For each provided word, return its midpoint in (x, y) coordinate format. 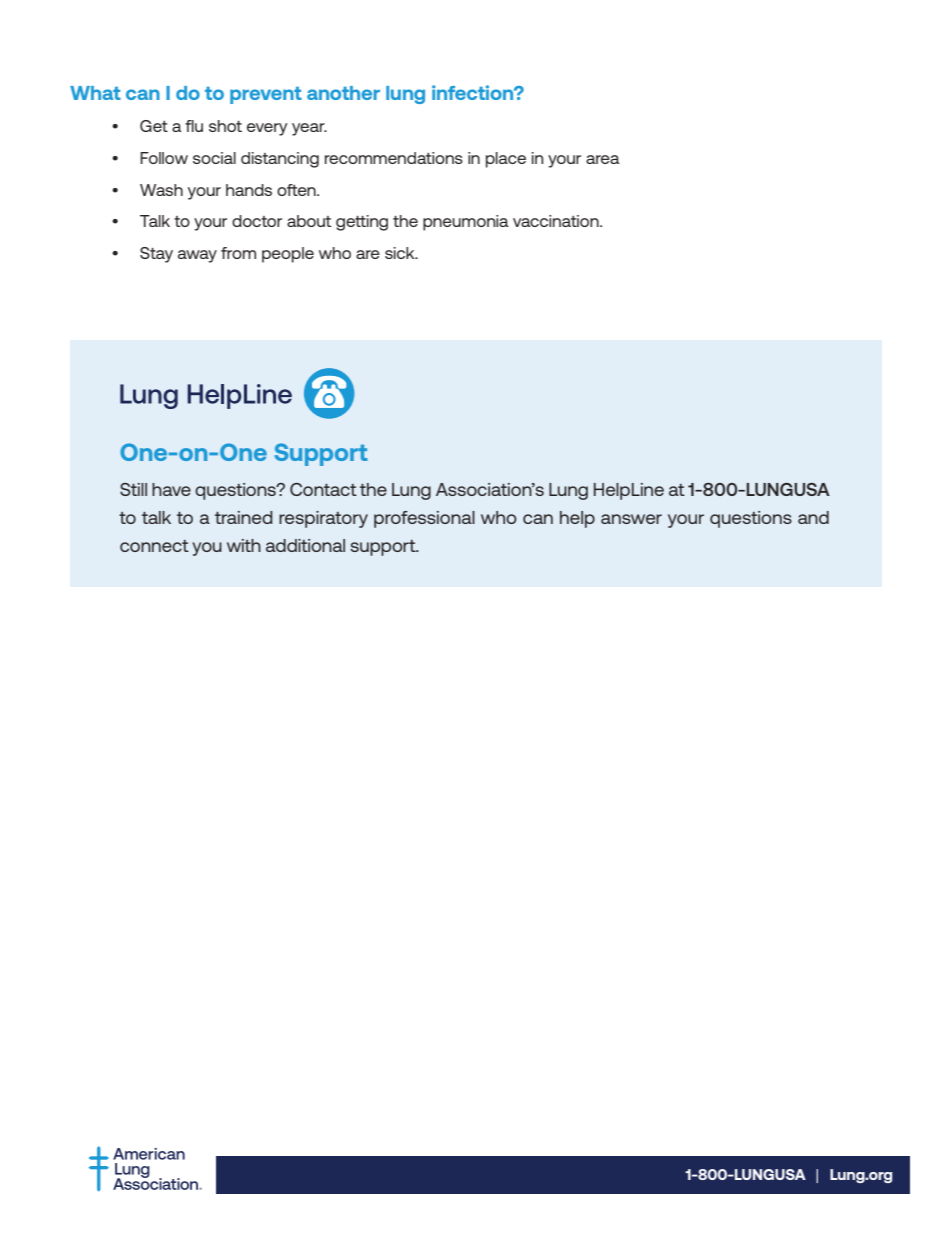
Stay (156, 255)
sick (401, 253)
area (603, 159)
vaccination (557, 221)
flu (194, 126)
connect (154, 546)
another (343, 93)
